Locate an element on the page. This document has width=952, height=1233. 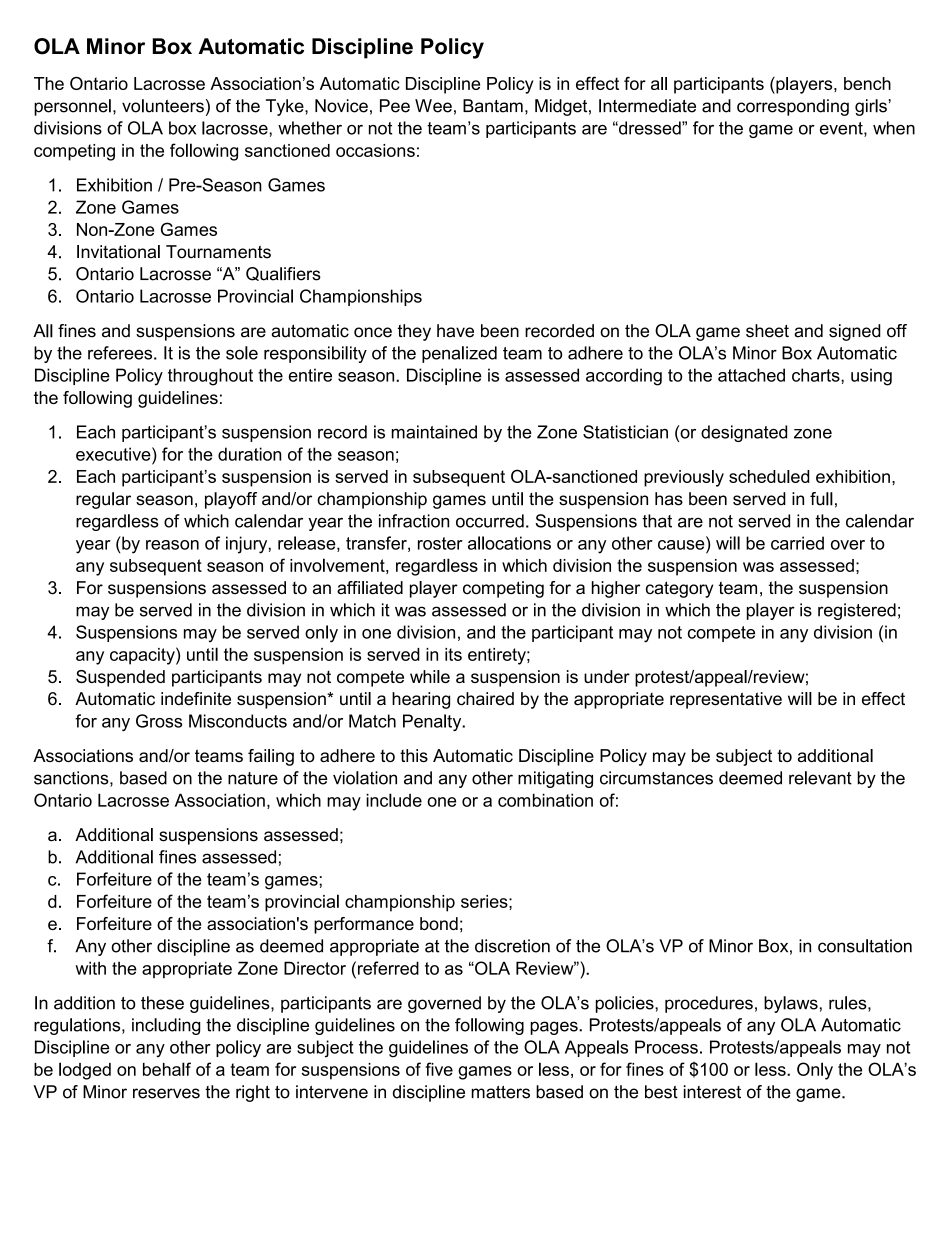
allocations is located at coordinates (509, 543).
